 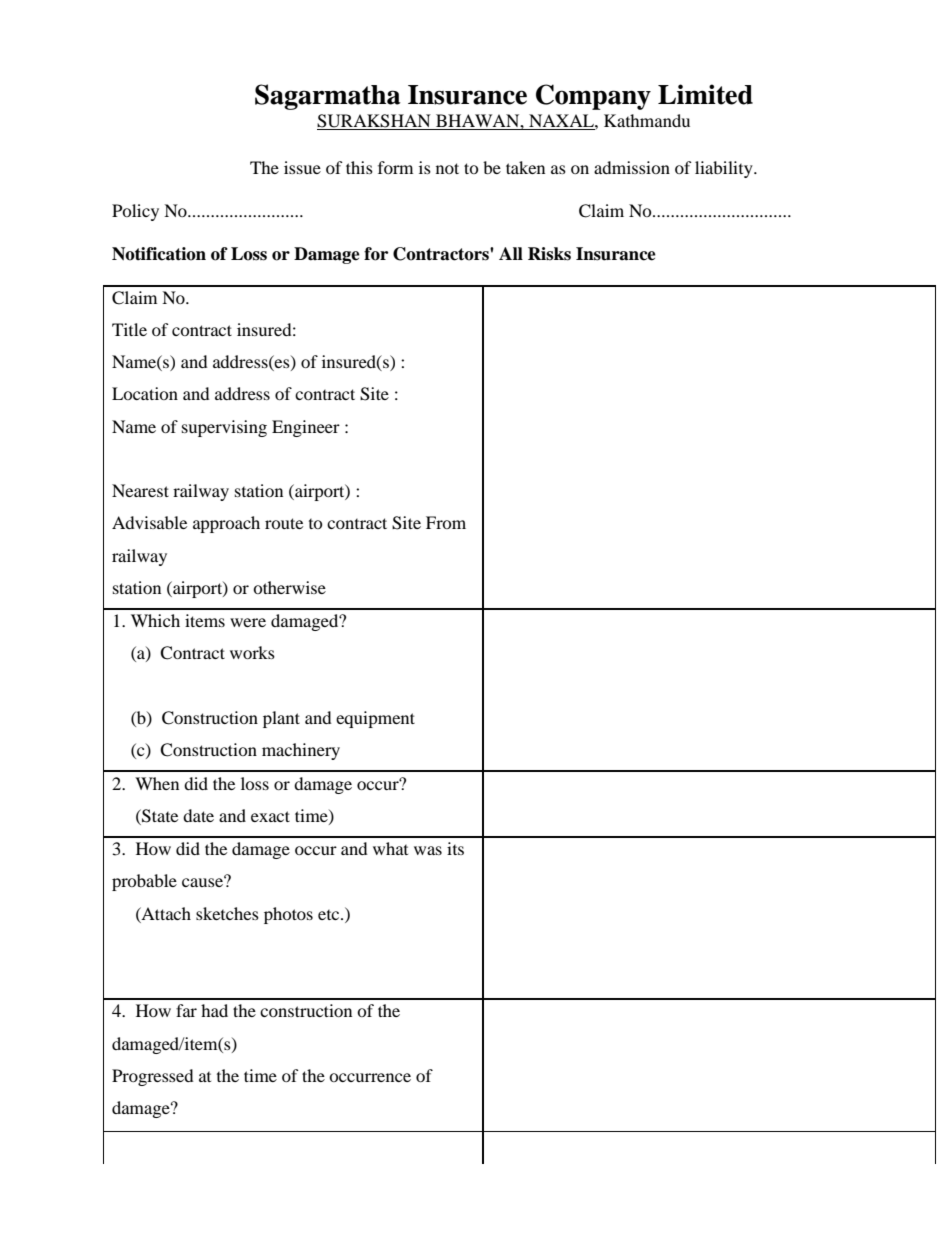 I want to click on was, so click(x=428, y=850).
